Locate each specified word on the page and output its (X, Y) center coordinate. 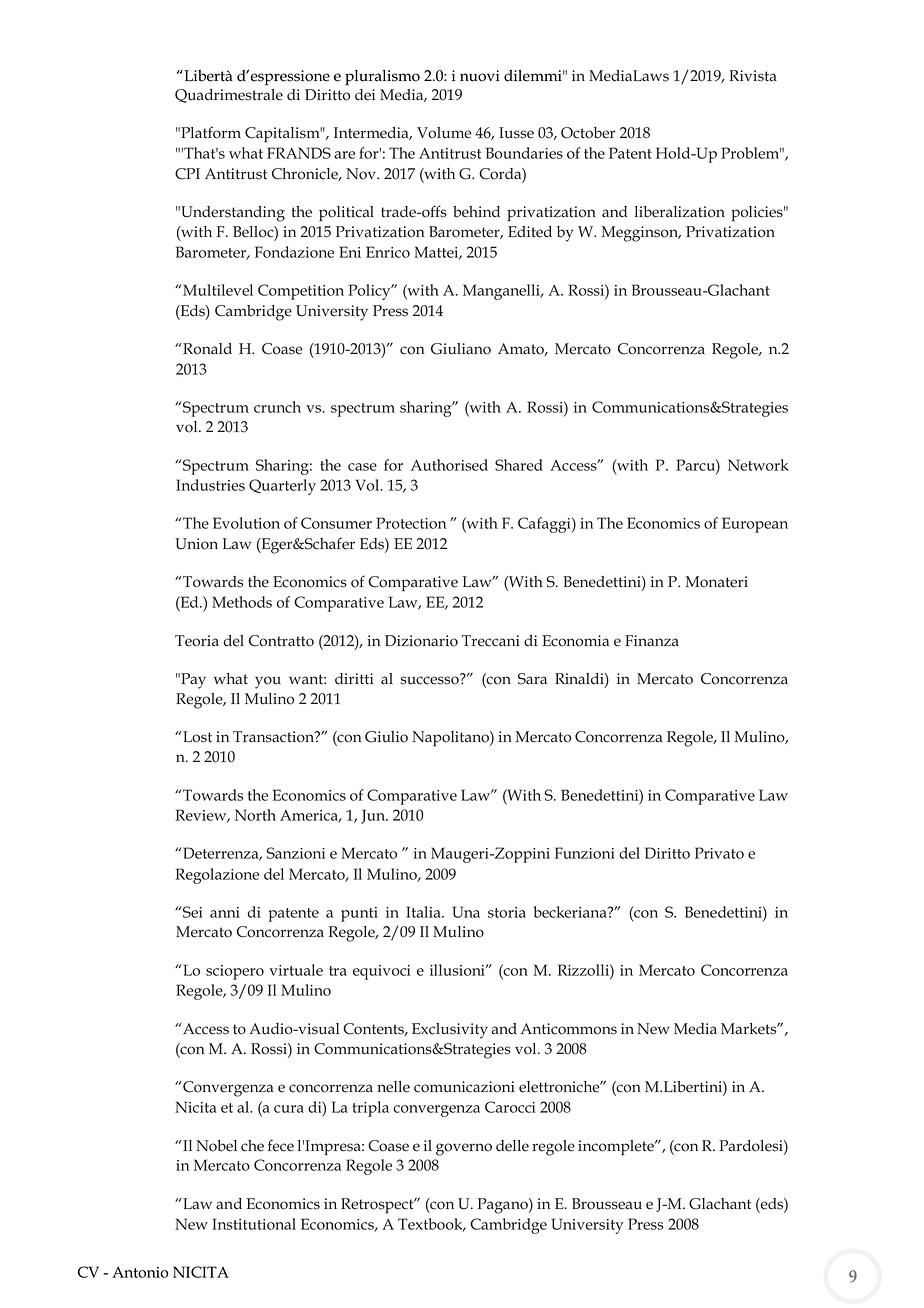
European (755, 525)
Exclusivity (450, 1031)
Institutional (254, 1224)
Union (196, 544)
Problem (751, 153)
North (255, 815)
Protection (411, 523)
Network (758, 465)
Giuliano (461, 349)
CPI (187, 174)
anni (225, 912)
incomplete (617, 1147)
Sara (532, 679)
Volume (444, 133)
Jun (374, 816)
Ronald (207, 349)
